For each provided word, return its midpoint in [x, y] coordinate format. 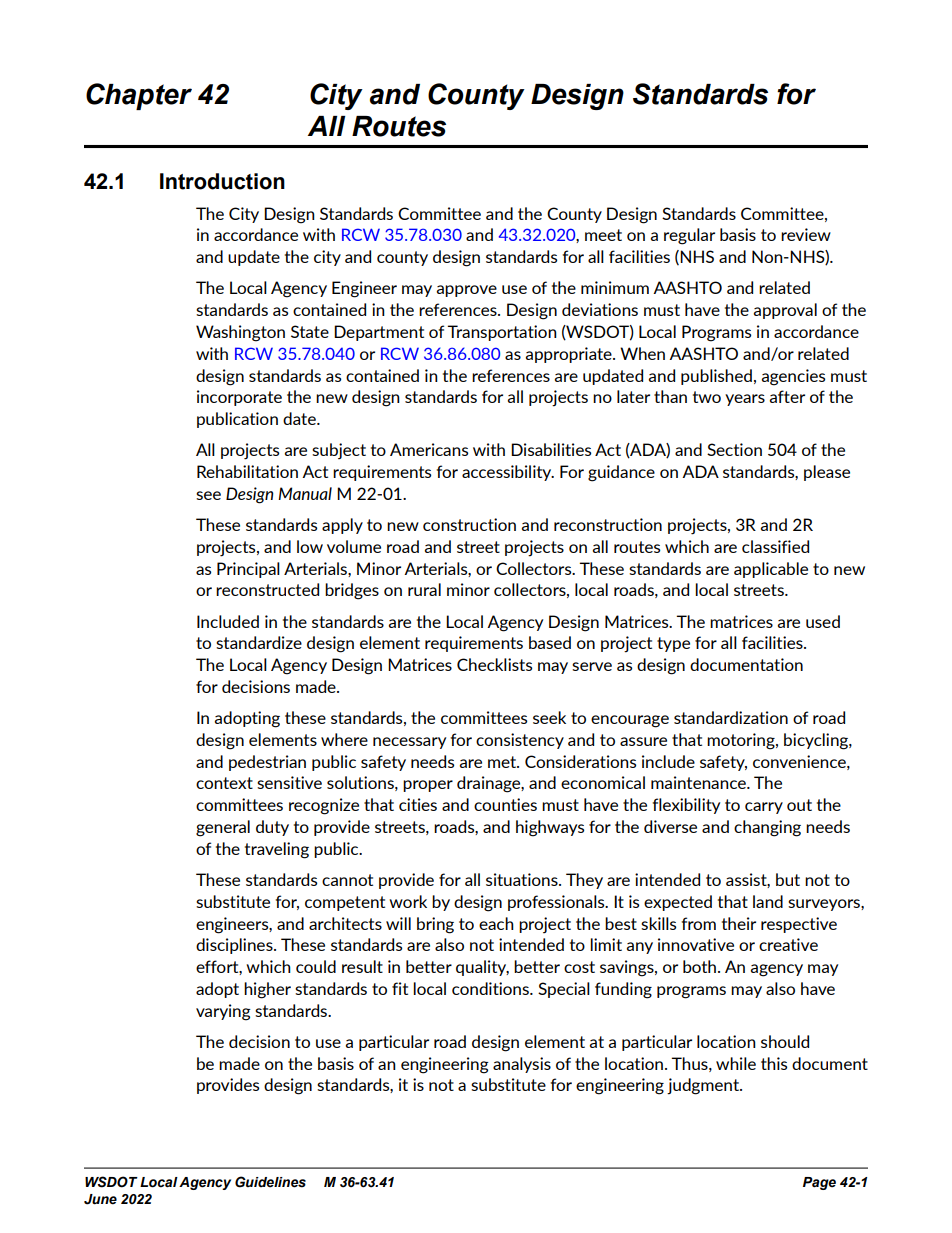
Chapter [139, 96]
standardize [259, 642]
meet [603, 235]
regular [689, 236]
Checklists [494, 664]
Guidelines [270, 1182]
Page [819, 1183]
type [673, 644]
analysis [522, 1065]
